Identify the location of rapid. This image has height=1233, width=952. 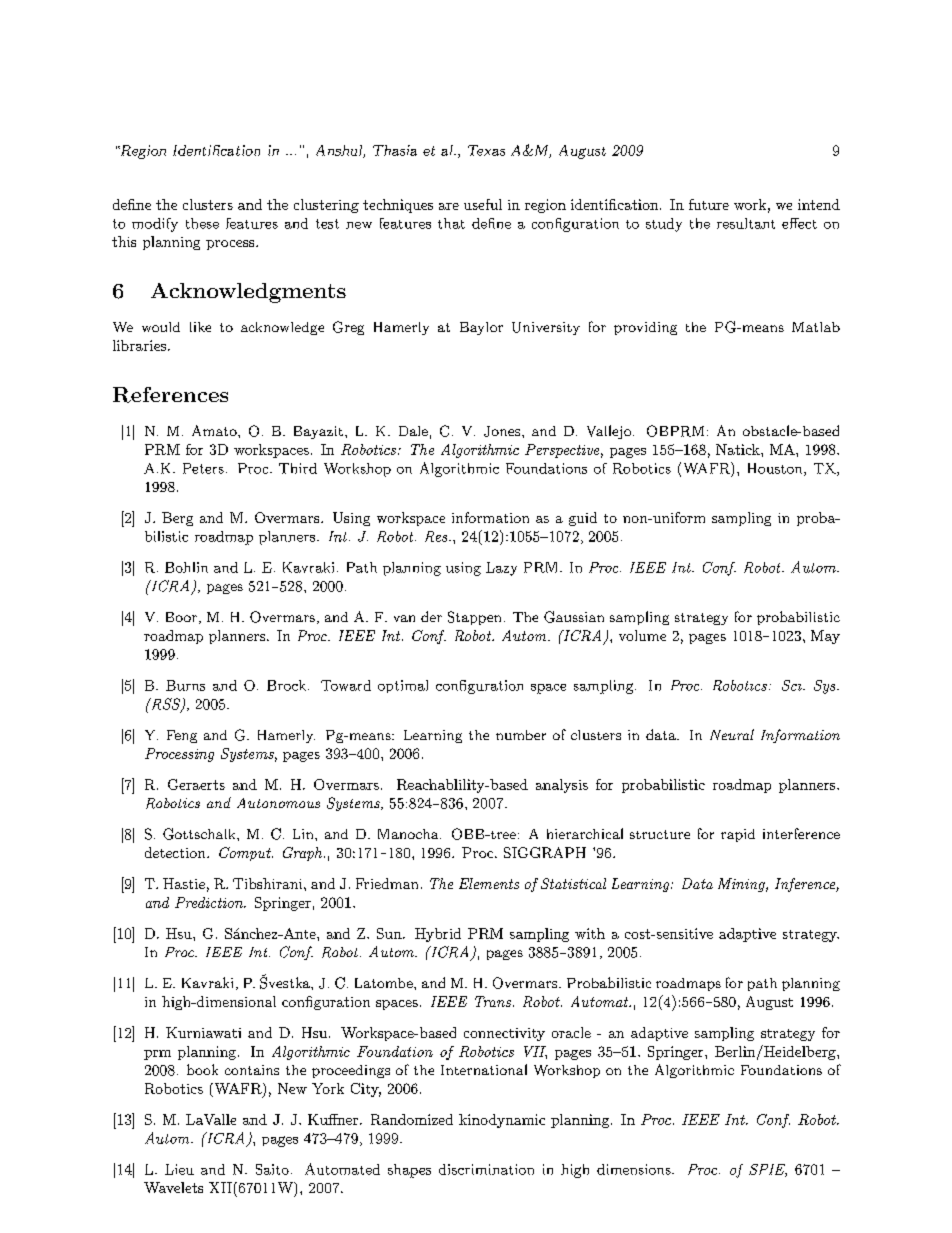
(738, 835).
